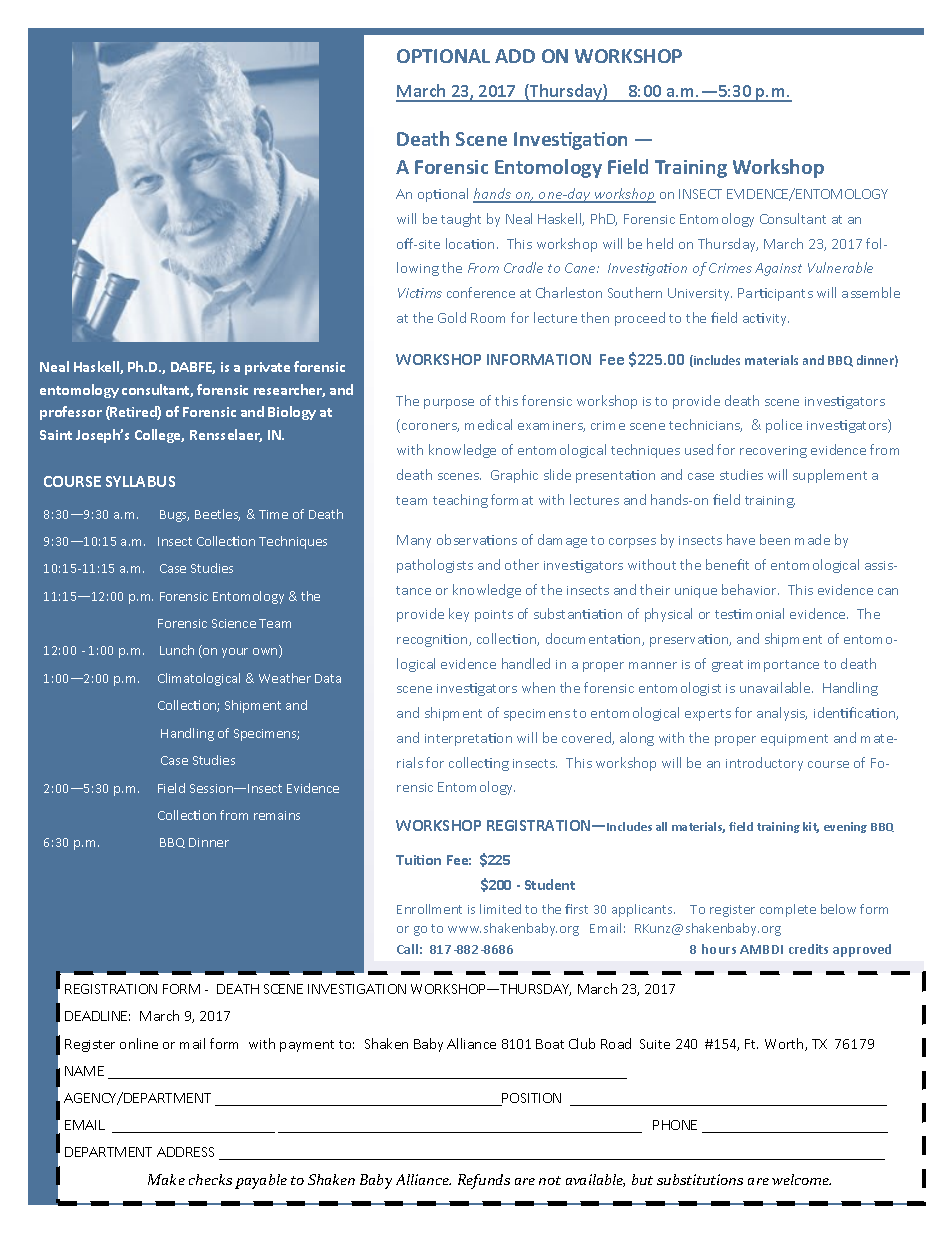 The width and height of the page is (952, 1233). What do you see at coordinates (185, 1152) in the page?
I see `ADDRESS` at bounding box center [185, 1152].
